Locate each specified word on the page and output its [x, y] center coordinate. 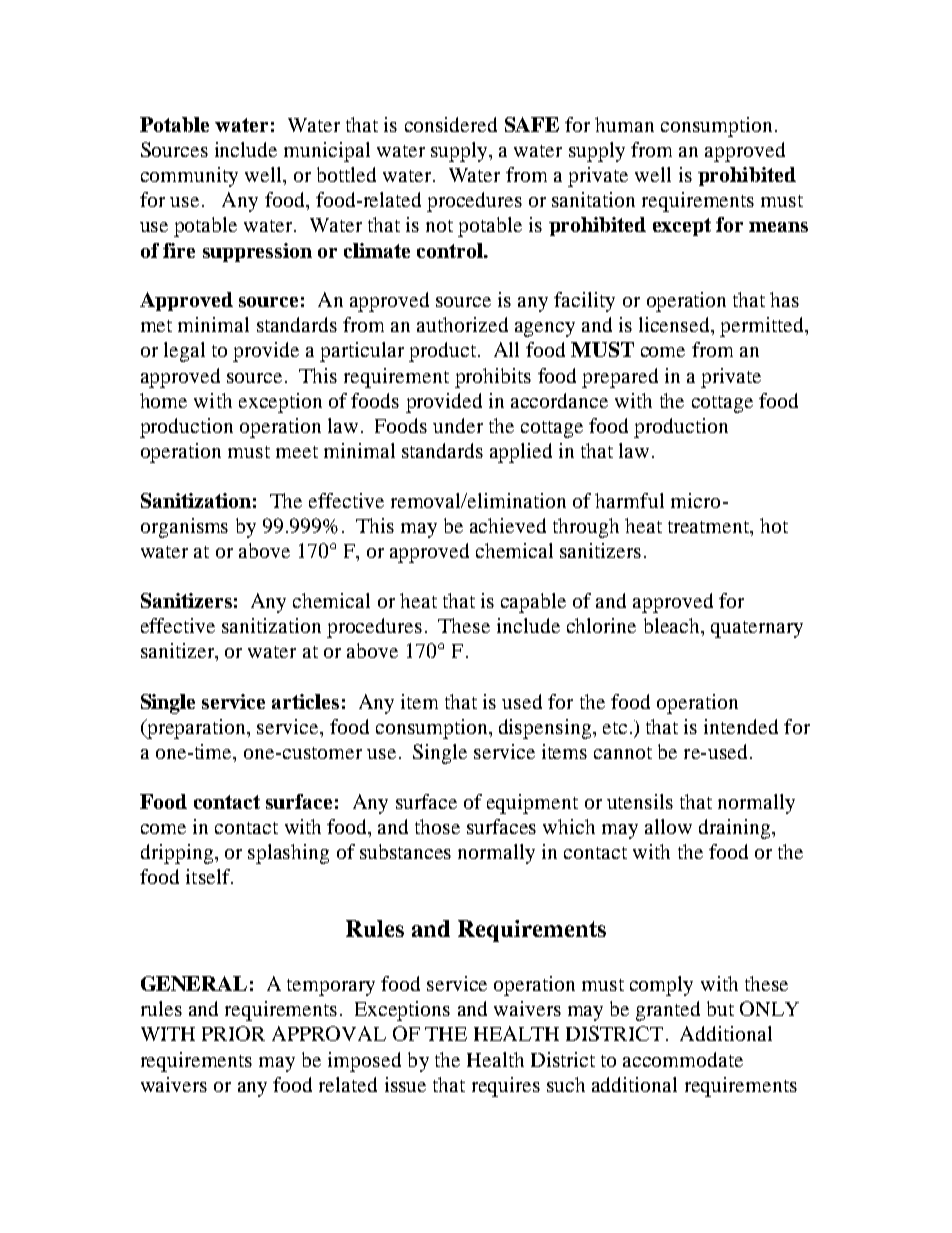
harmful [629, 500]
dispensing [545, 729]
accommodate [683, 1059]
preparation [197, 729]
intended [741, 726]
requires [506, 1087]
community [189, 177]
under [458, 425]
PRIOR [233, 1033]
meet [297, 452]
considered [451, 124]
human [624, 124]
